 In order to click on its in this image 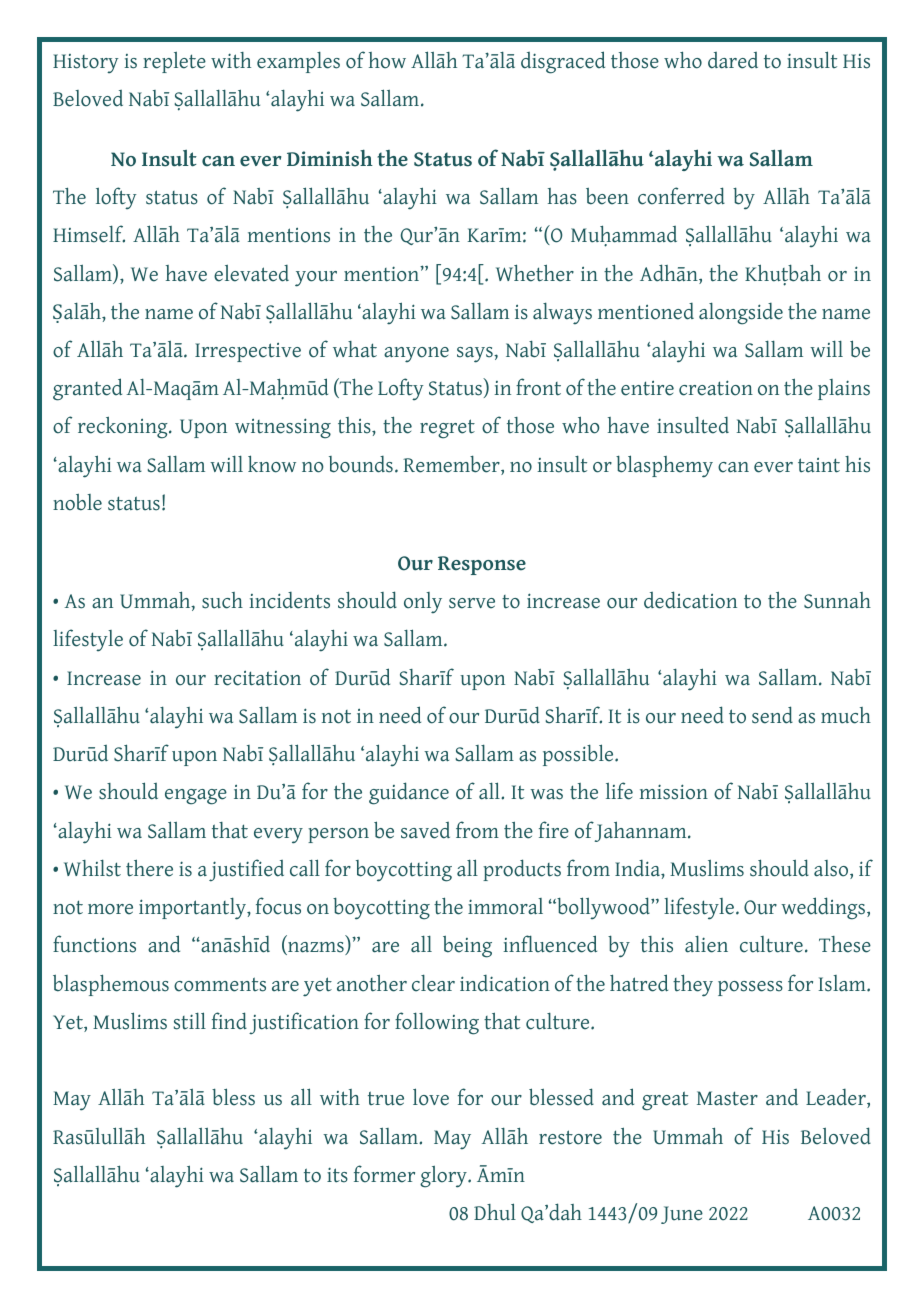, I will do `click(337, 1175)`.
